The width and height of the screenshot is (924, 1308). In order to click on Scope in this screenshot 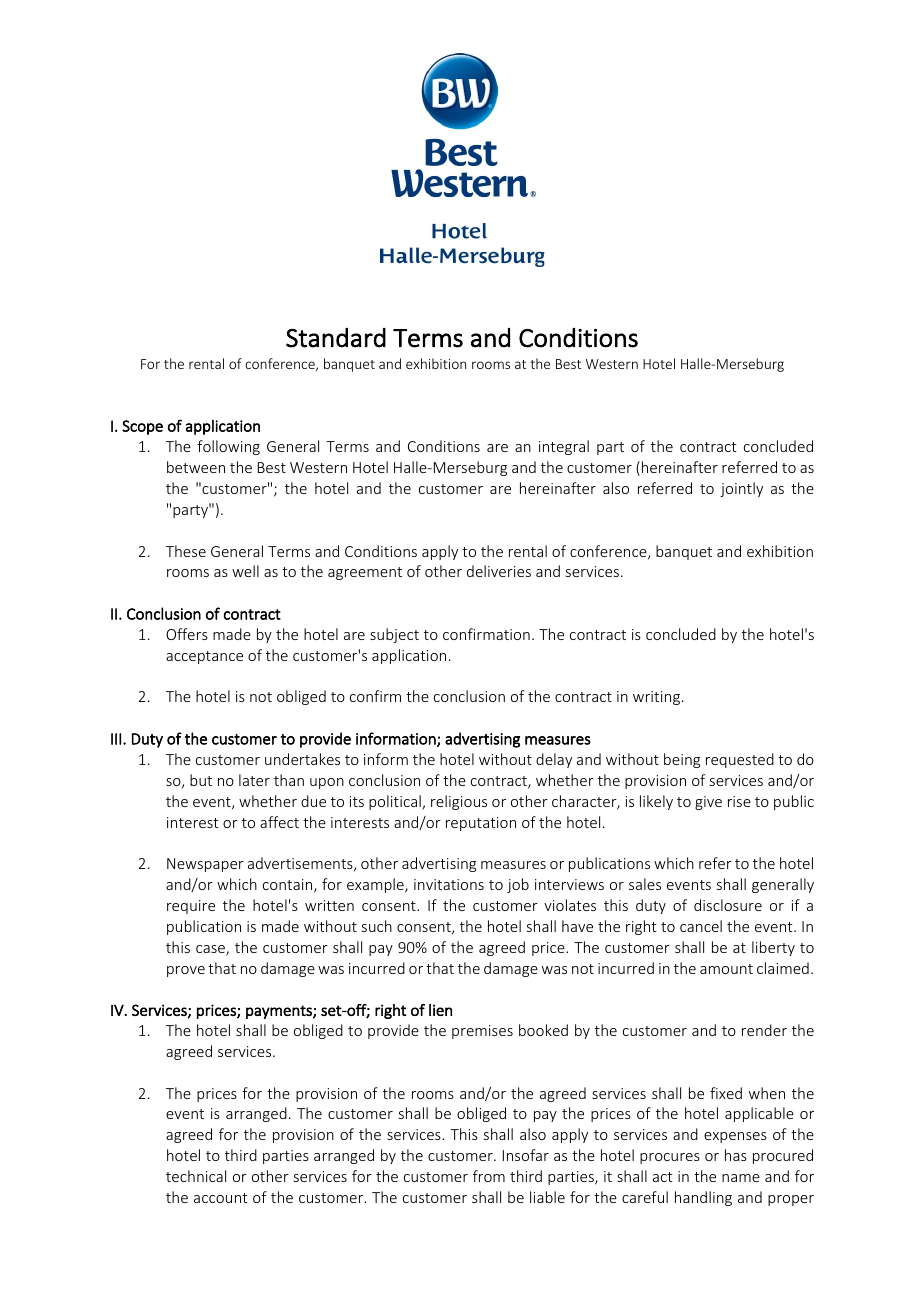, I will do `click(142, 427)`.
